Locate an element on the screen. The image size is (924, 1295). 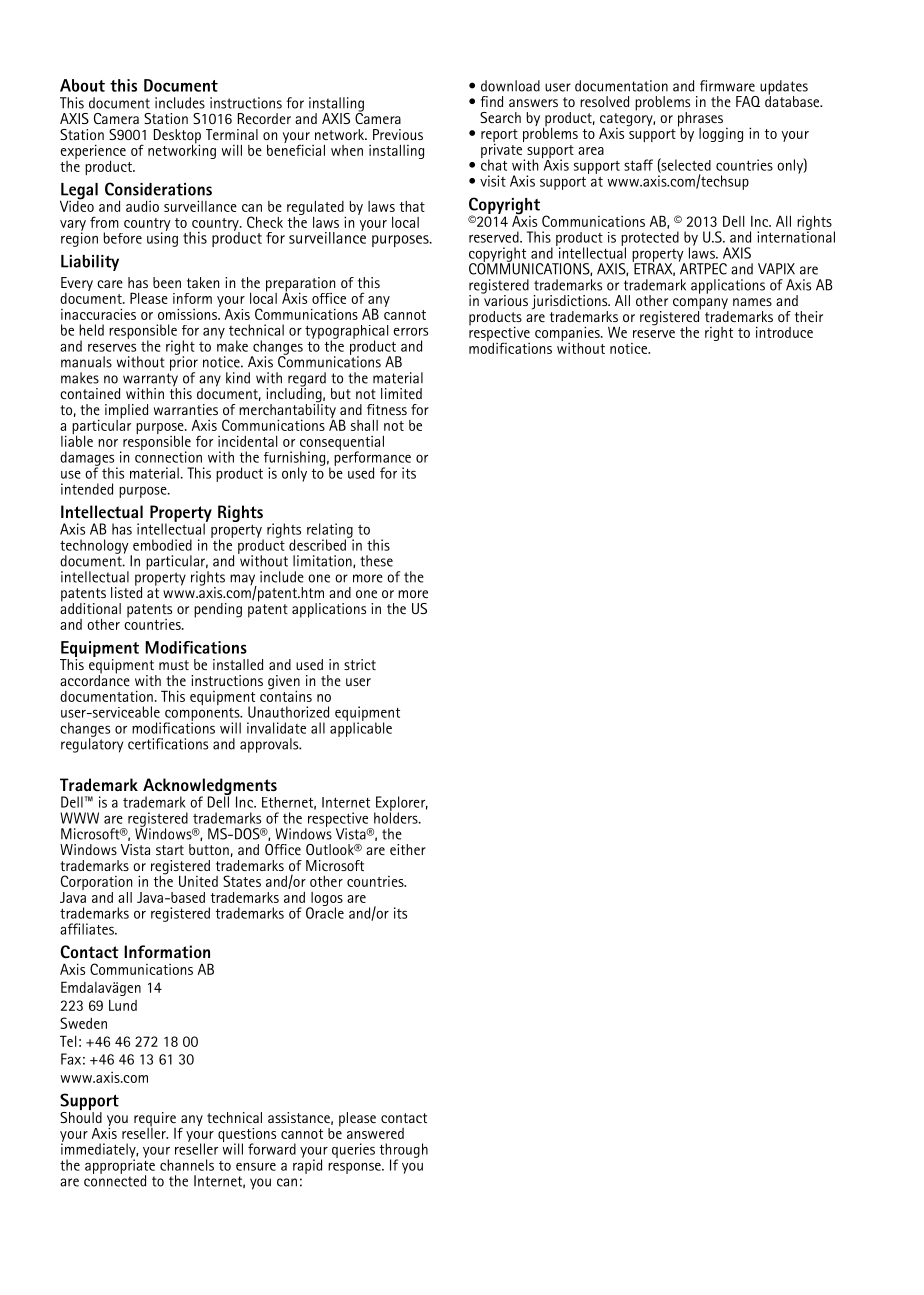
channels is located at coordinates (187, 1165).
